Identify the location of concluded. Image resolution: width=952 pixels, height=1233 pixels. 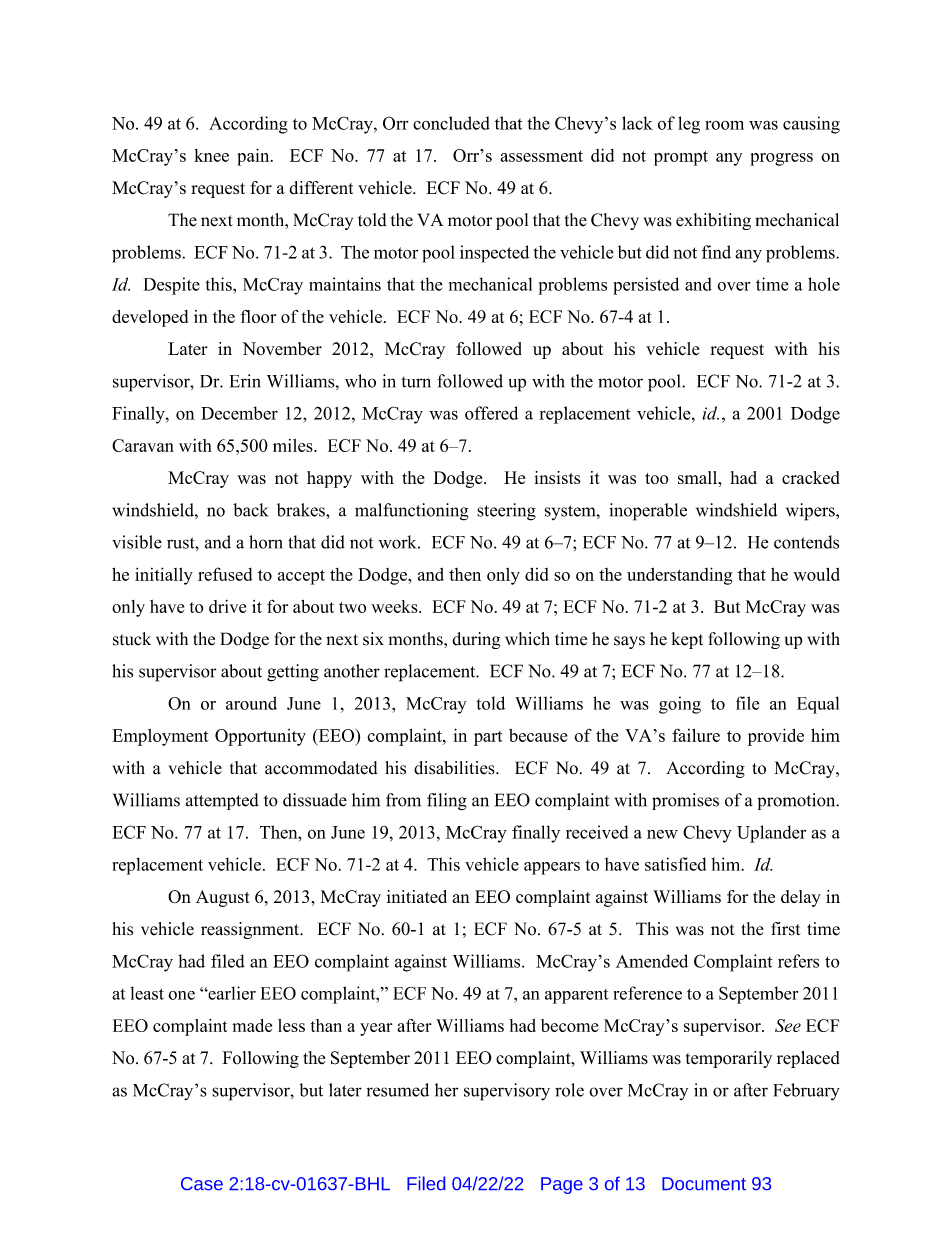
(451, 123).
